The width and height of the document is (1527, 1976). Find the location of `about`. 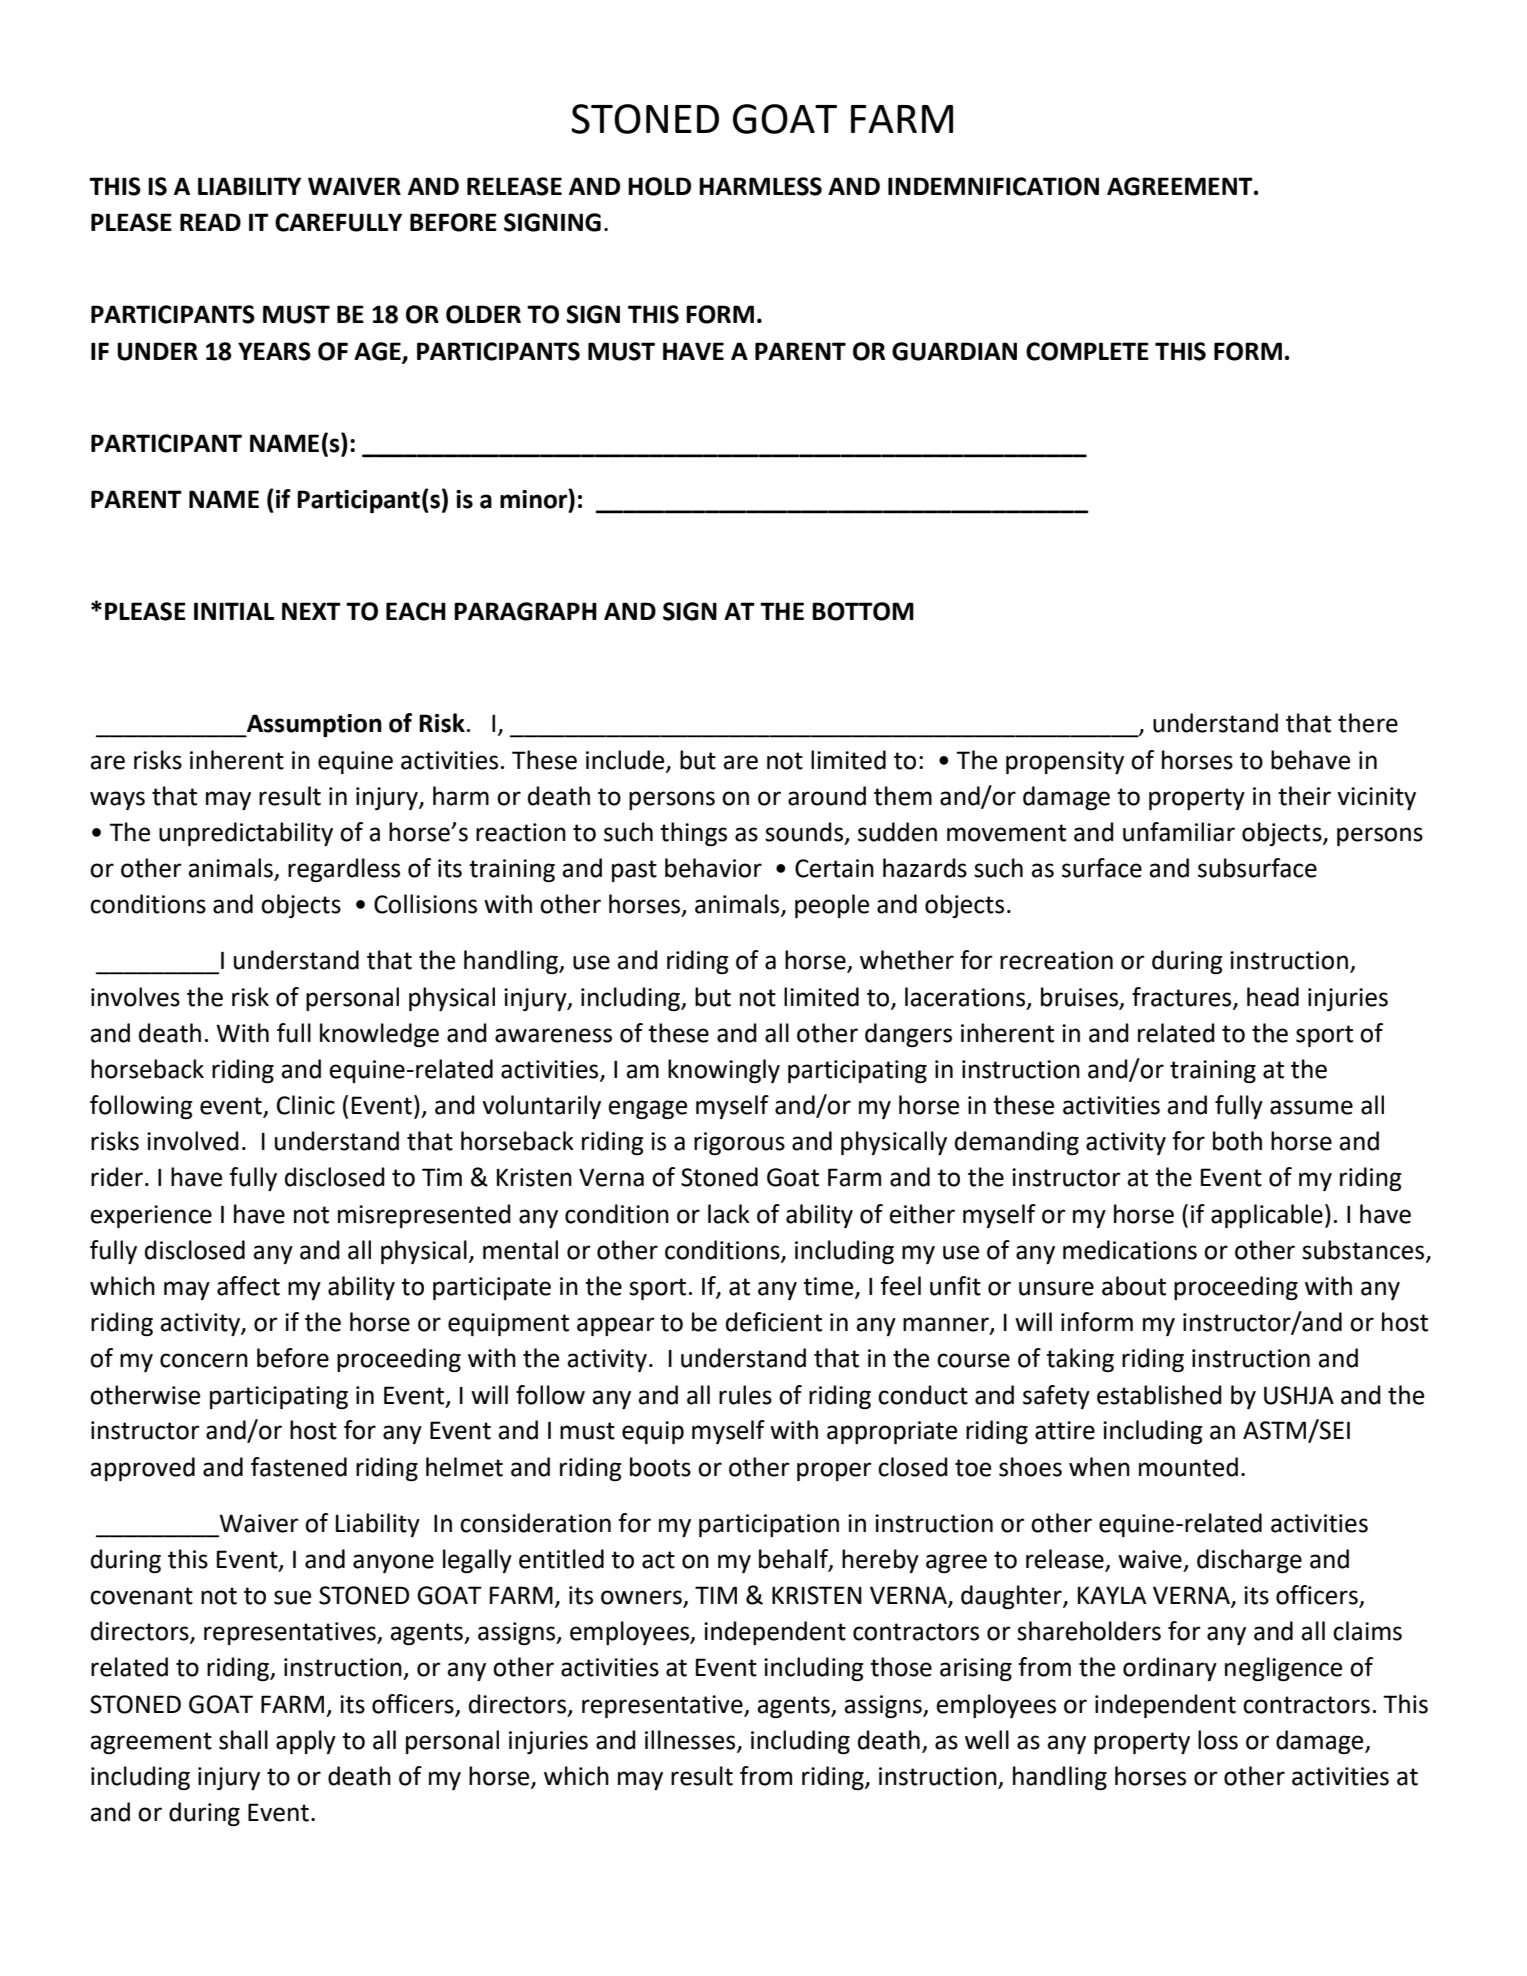

about is located at coordinates (1134, 1286).
